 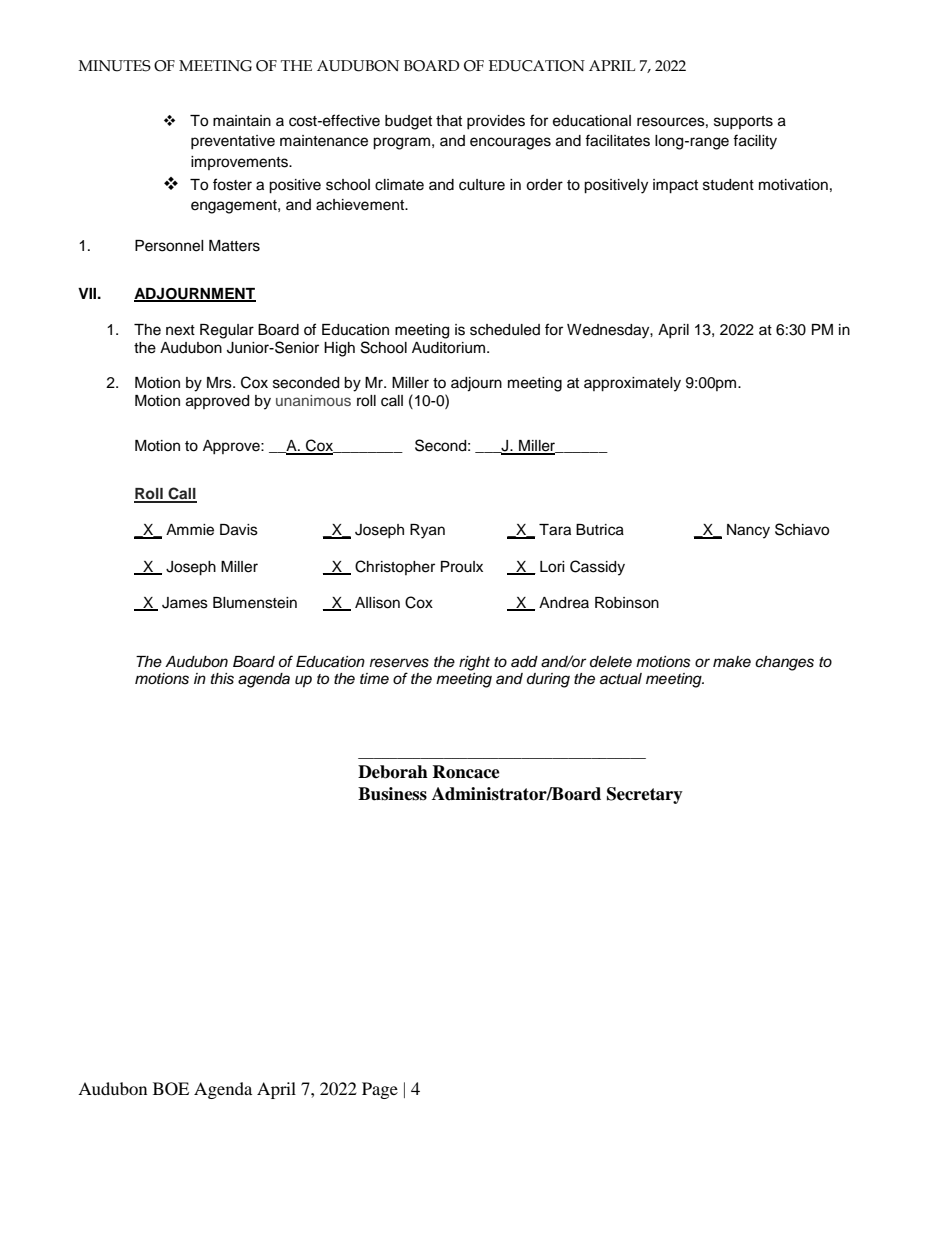 What do you see at coordinates (505, 330) in the screenshot?
I see `scheduled` at bounding box center [505, 330].
